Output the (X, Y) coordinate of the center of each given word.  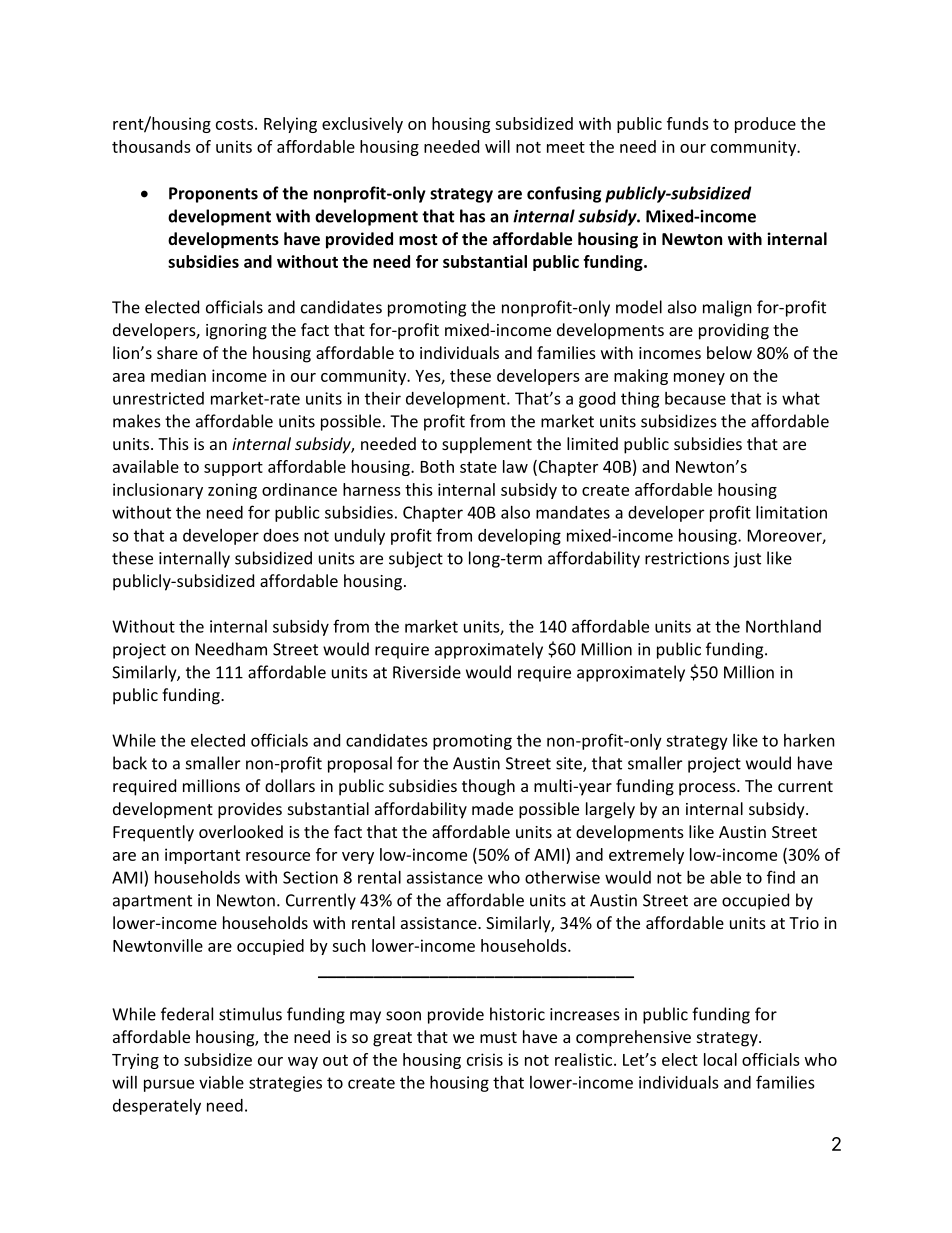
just (747, 560)
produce (765, 125)
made (492, 808)
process (708, 789)
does (281, 535)
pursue (169, 1085)
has (472, 216)
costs (234, 124)
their (383, 398)
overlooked (241, 831)
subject (416, 559)
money (699, 379)
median (178, 375)
